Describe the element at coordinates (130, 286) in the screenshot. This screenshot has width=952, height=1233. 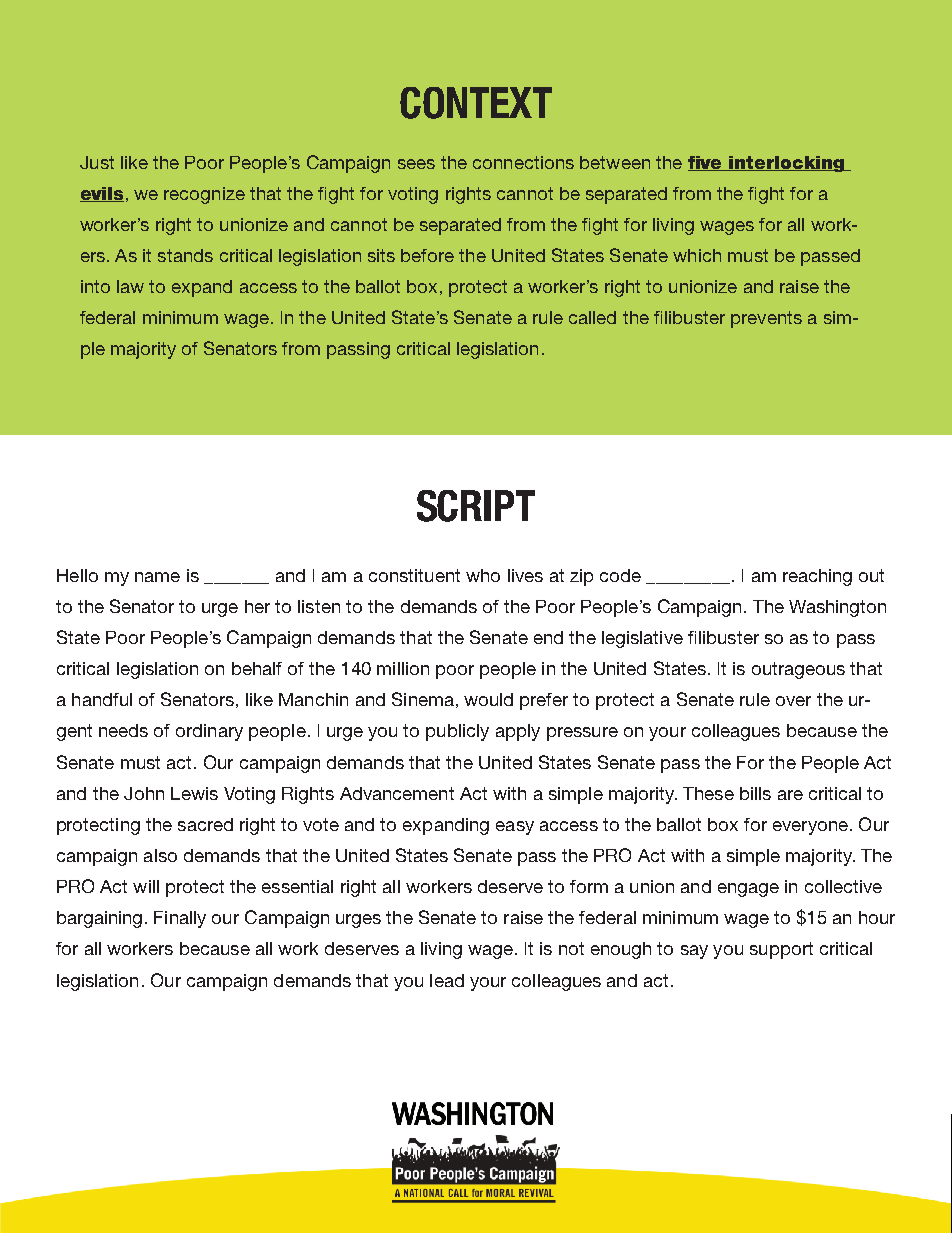
I see `law` at that location.
